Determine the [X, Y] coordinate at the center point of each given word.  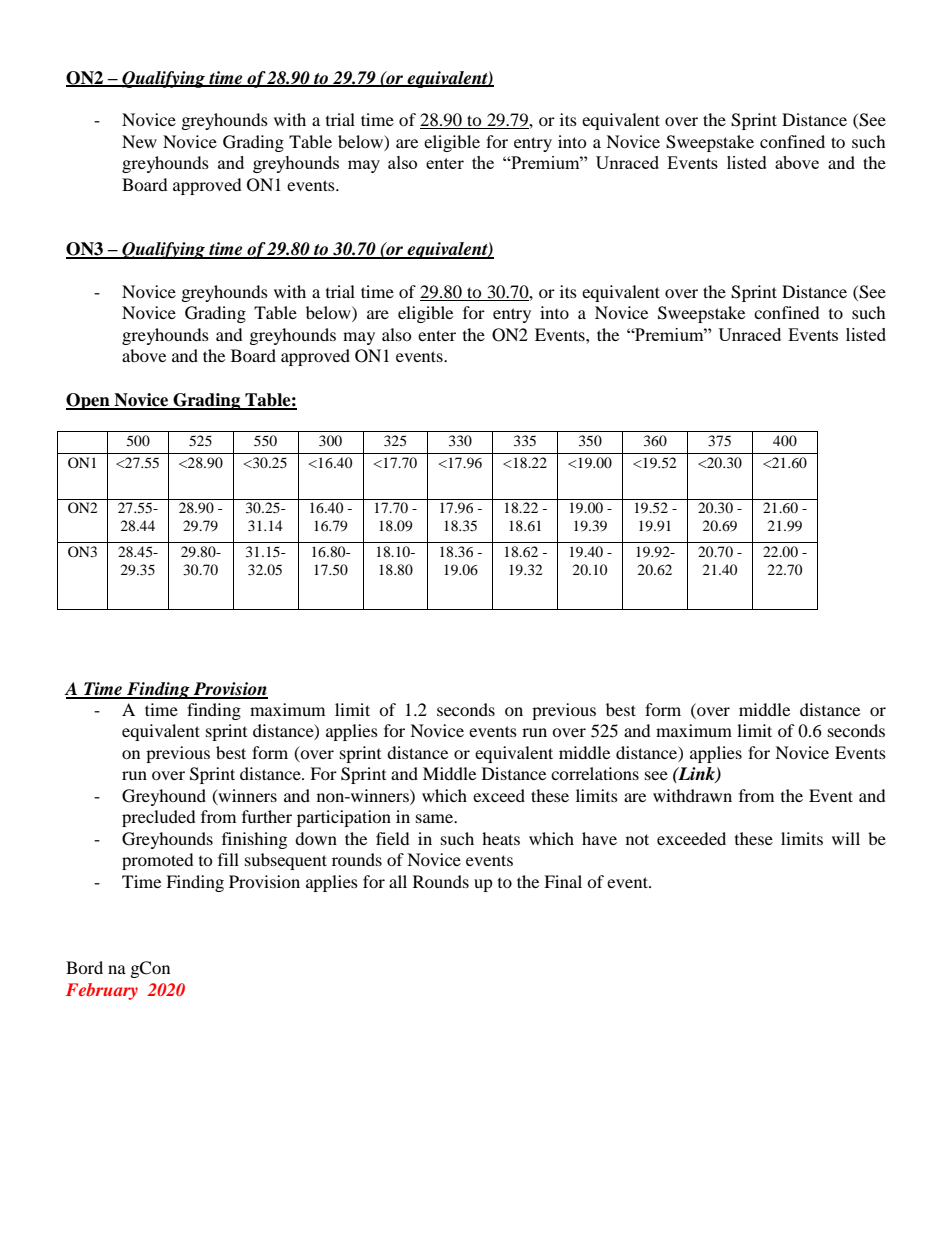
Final [563, 881]
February [102, 991]
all [398, 881]
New [139, 141]
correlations [595, 773]
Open [89, 401]
